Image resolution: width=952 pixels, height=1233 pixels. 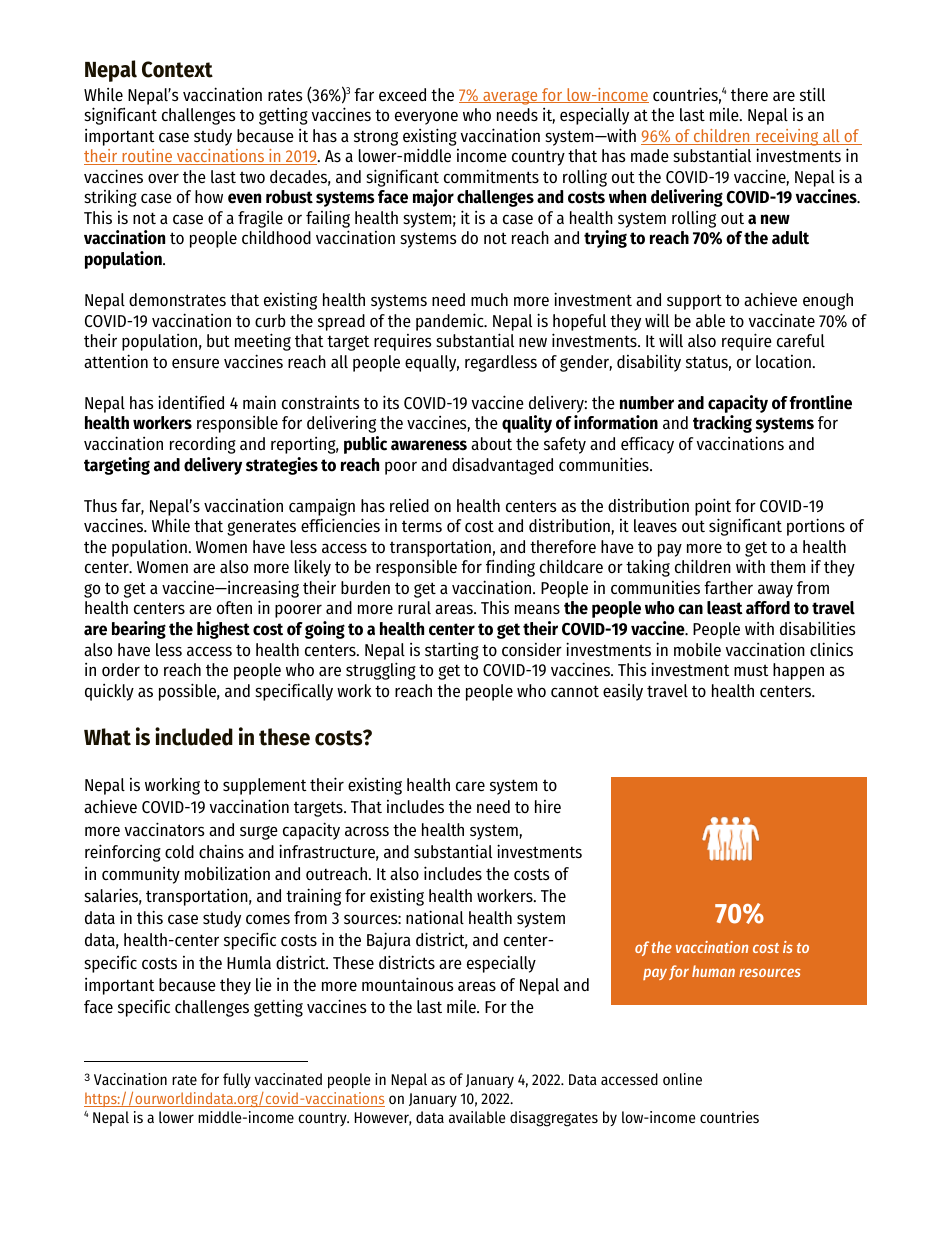 What do you see at coordinates (812, 94) in the screenshot?
I see `still` at bounding box center [812, 94].
